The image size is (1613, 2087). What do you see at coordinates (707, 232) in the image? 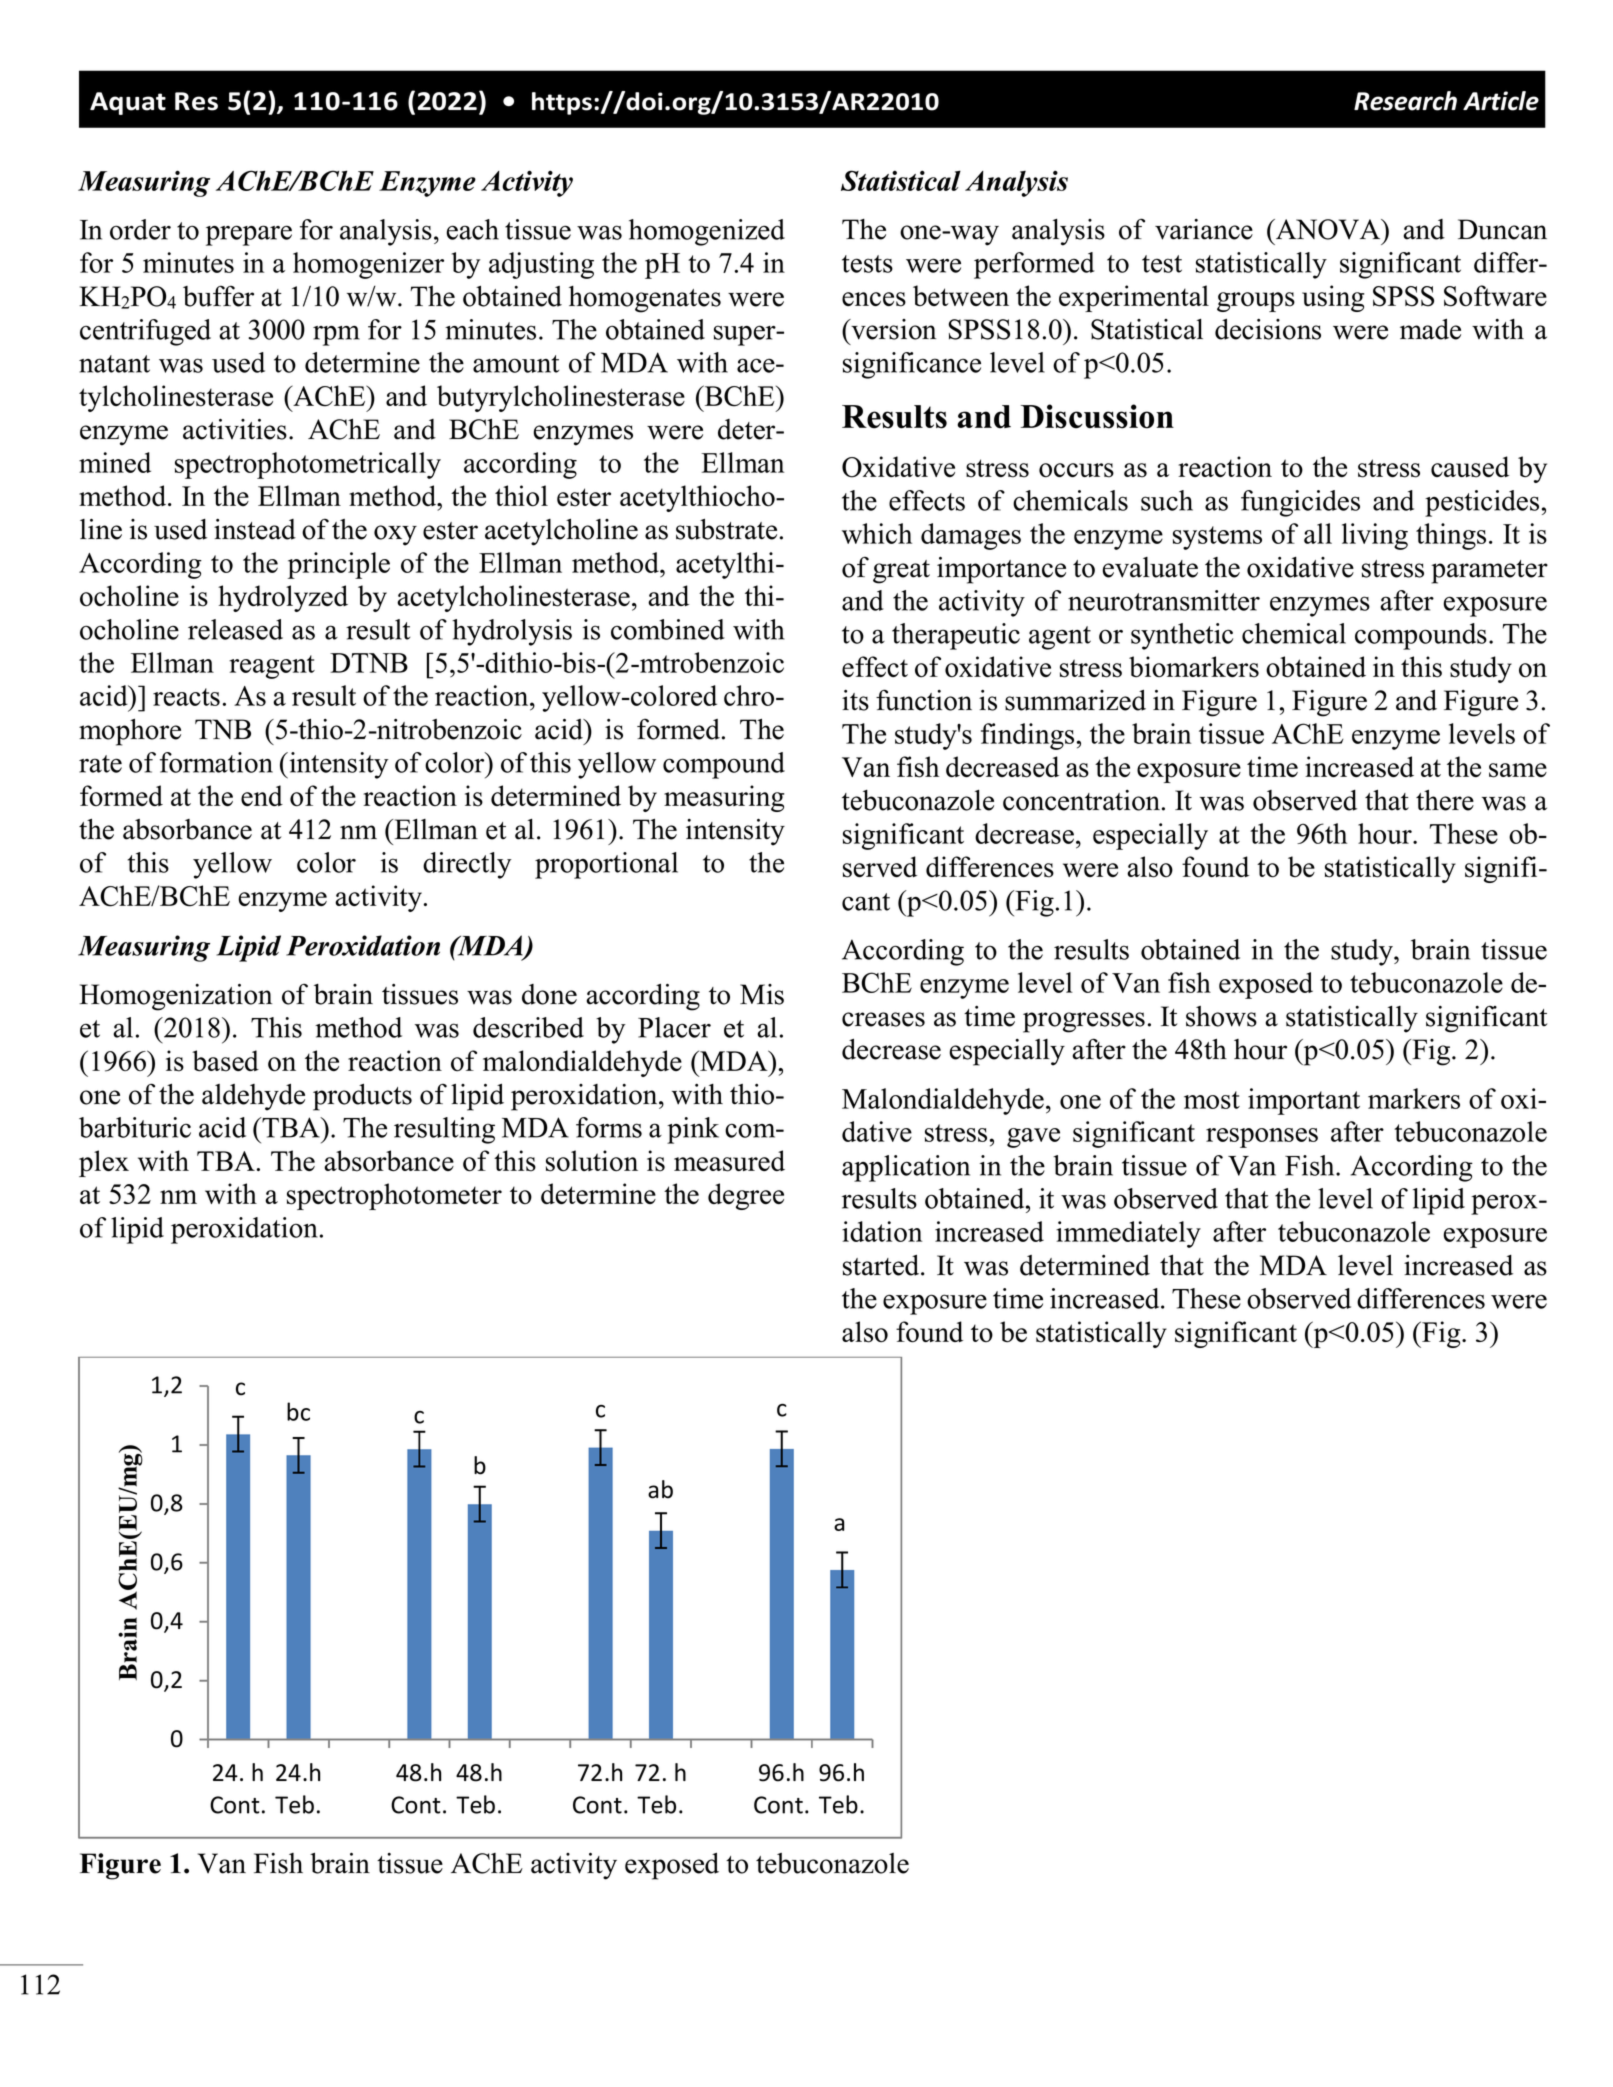
I see `homogenized` at bounding box center [707, 232].
